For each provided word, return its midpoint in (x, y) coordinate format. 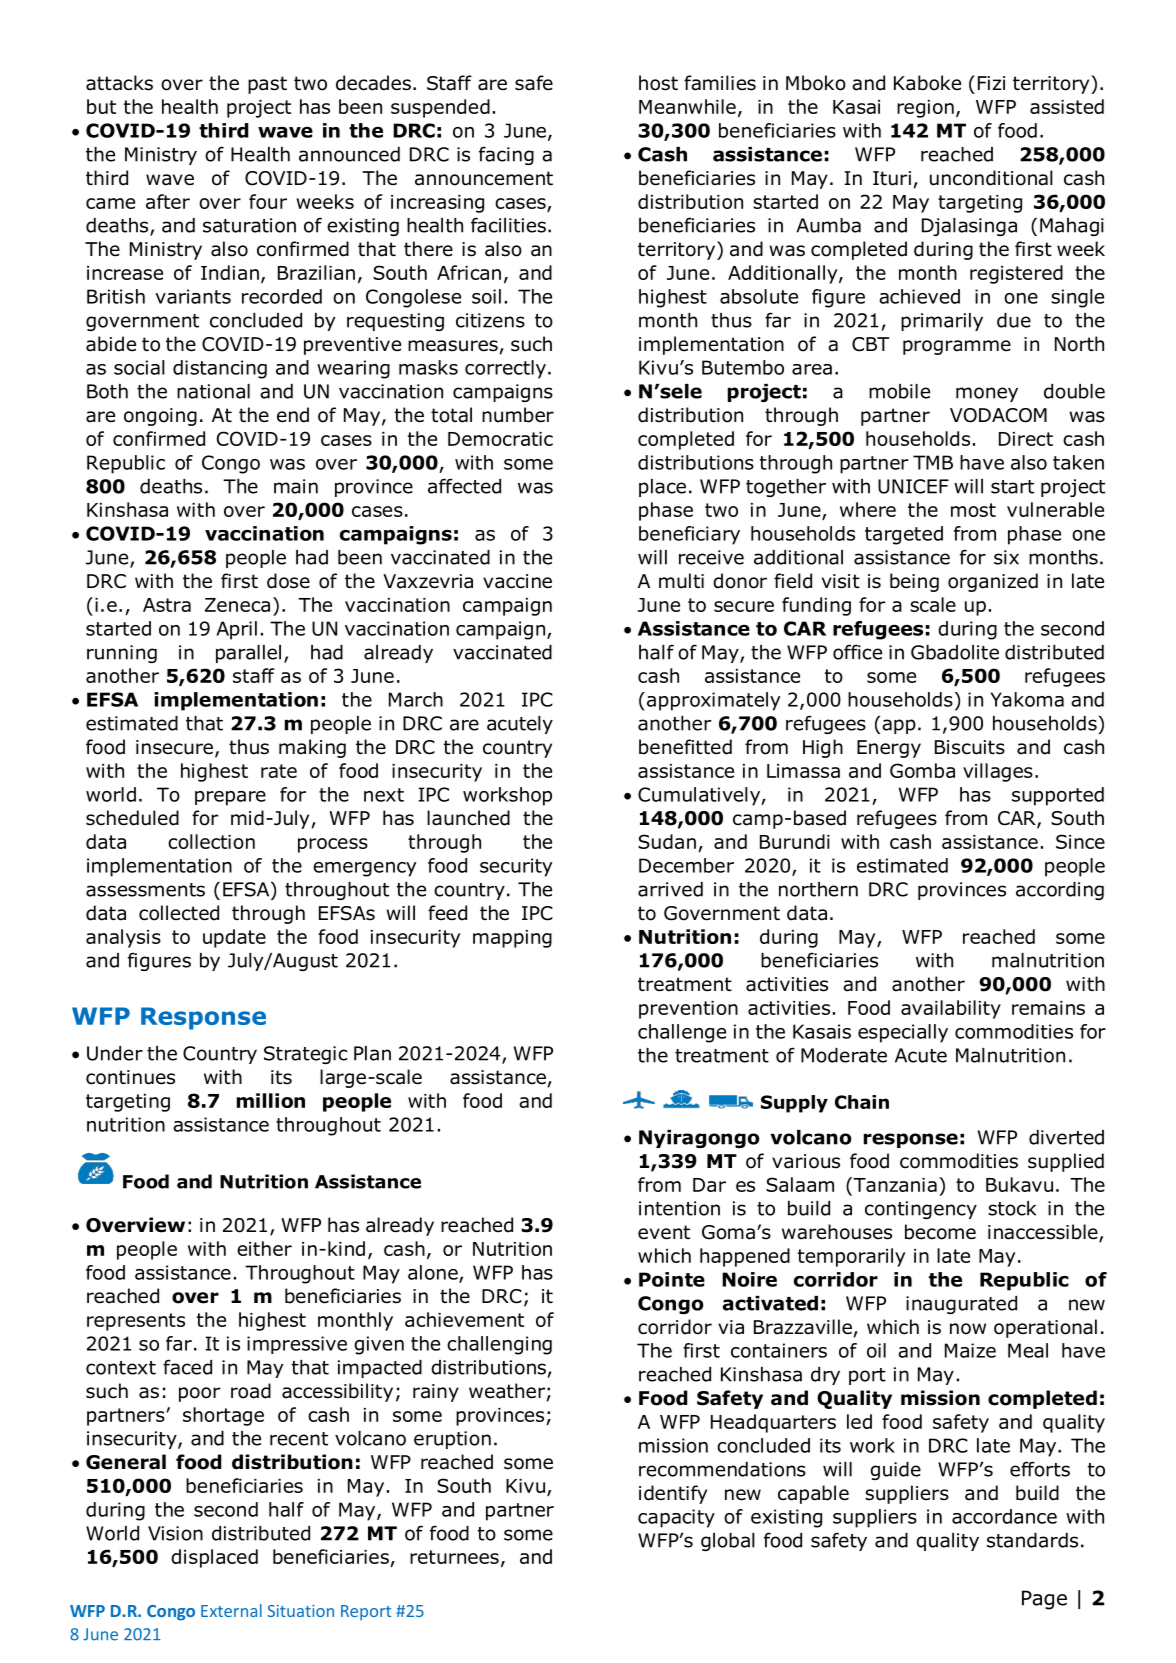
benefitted (685, 747)
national (213, 391)
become (940, 1232)
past (267, 85)
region (925, 109)
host (658, 83)
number (518, 415)
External (231, 1610)
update (234, 938)
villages (998, 772)
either (264, 1248)
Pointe (672, 1279)
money (987, 394)
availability (951, 1009)
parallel (248, 654)
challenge (682, 1033)
